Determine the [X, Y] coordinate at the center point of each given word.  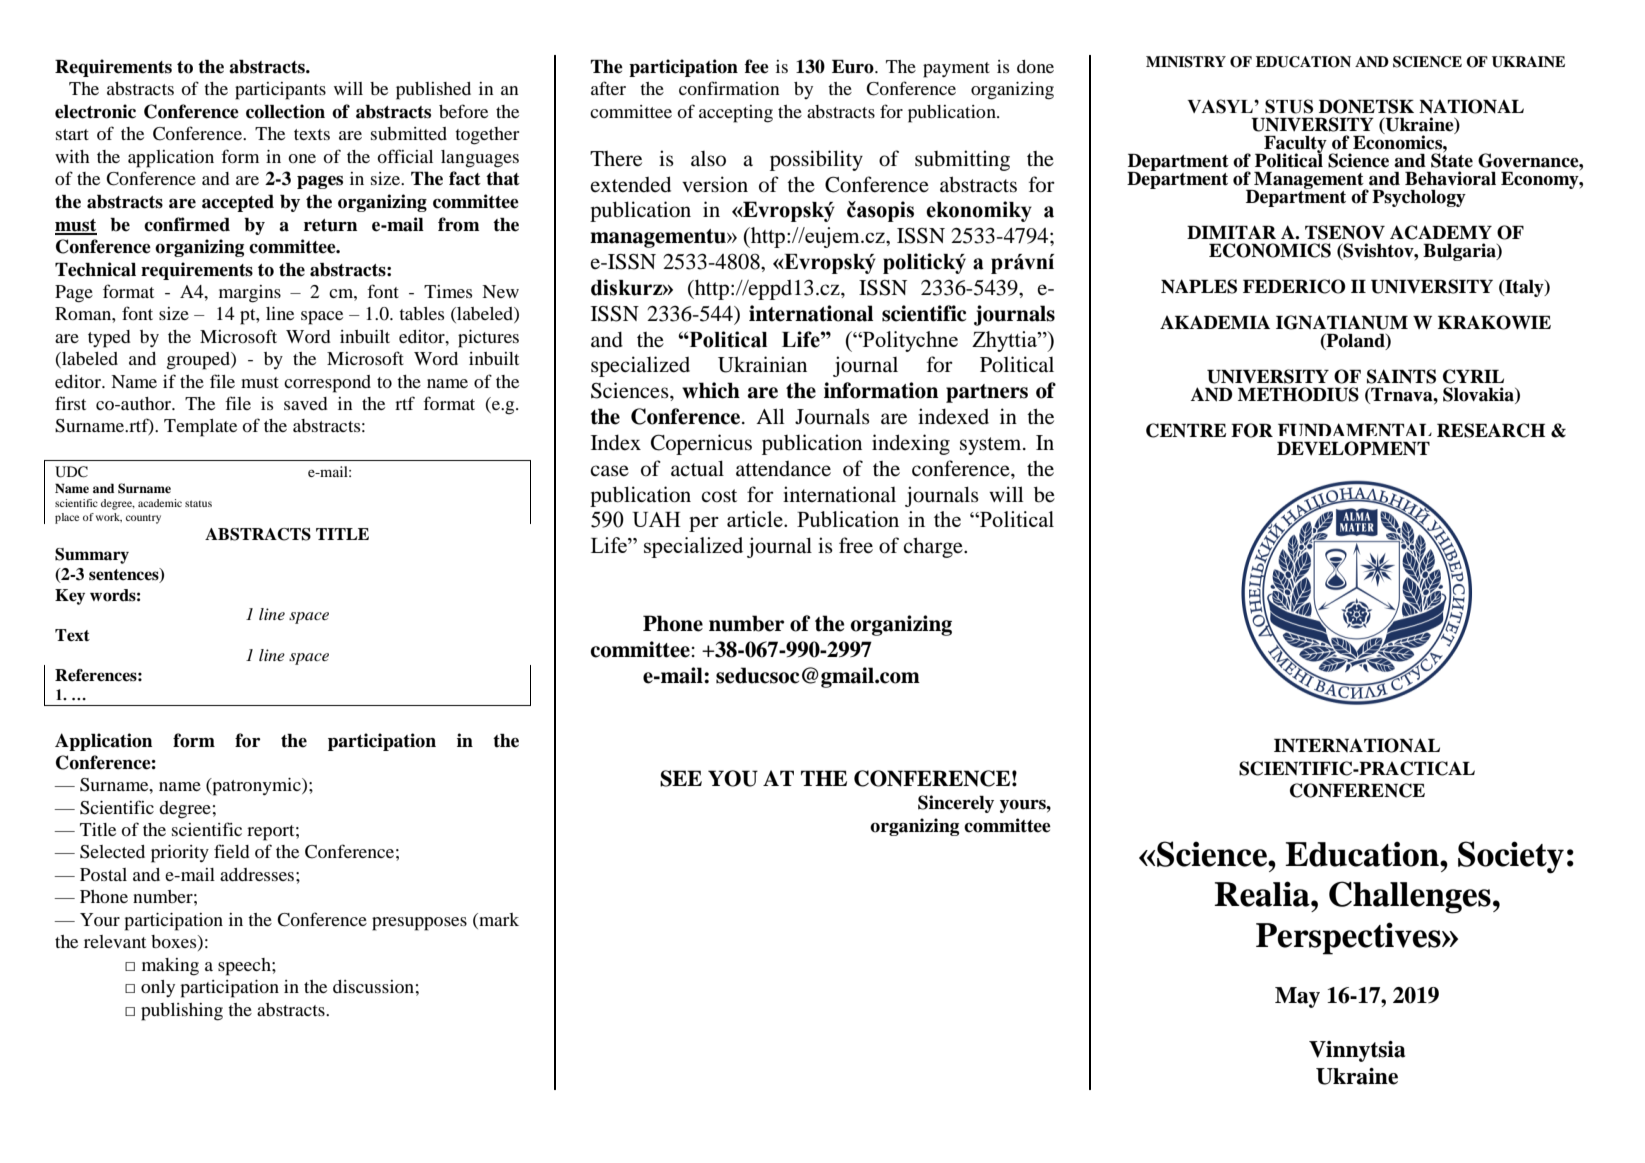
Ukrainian [762, 364]
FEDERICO [1294, 286]
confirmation [729, 88]
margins [250, 294]
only [158, 988]
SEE [681, 778]
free [856, 545]
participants [280, 91]
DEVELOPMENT [1353, 448]
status [198, 503]
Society [1511, 857]
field [232, 851]
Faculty [1294, 146]
